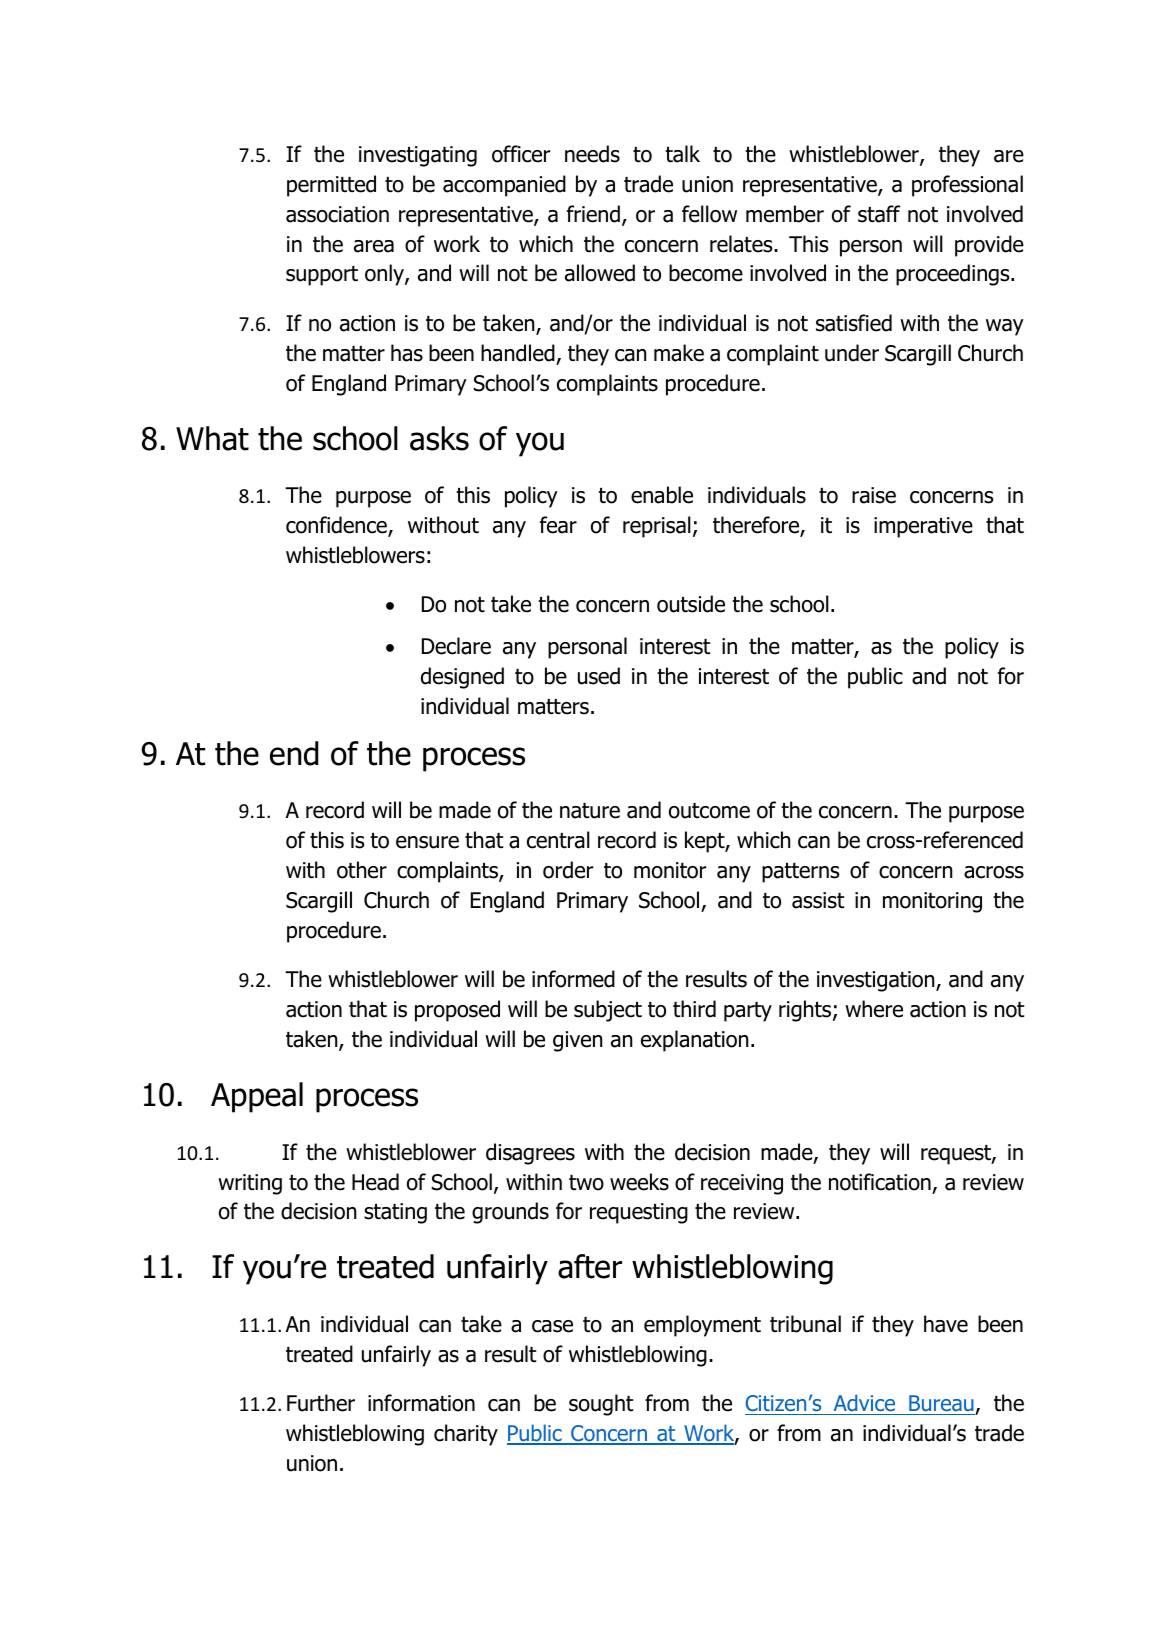  I want to click on Appeal, so click(257, 1097).
